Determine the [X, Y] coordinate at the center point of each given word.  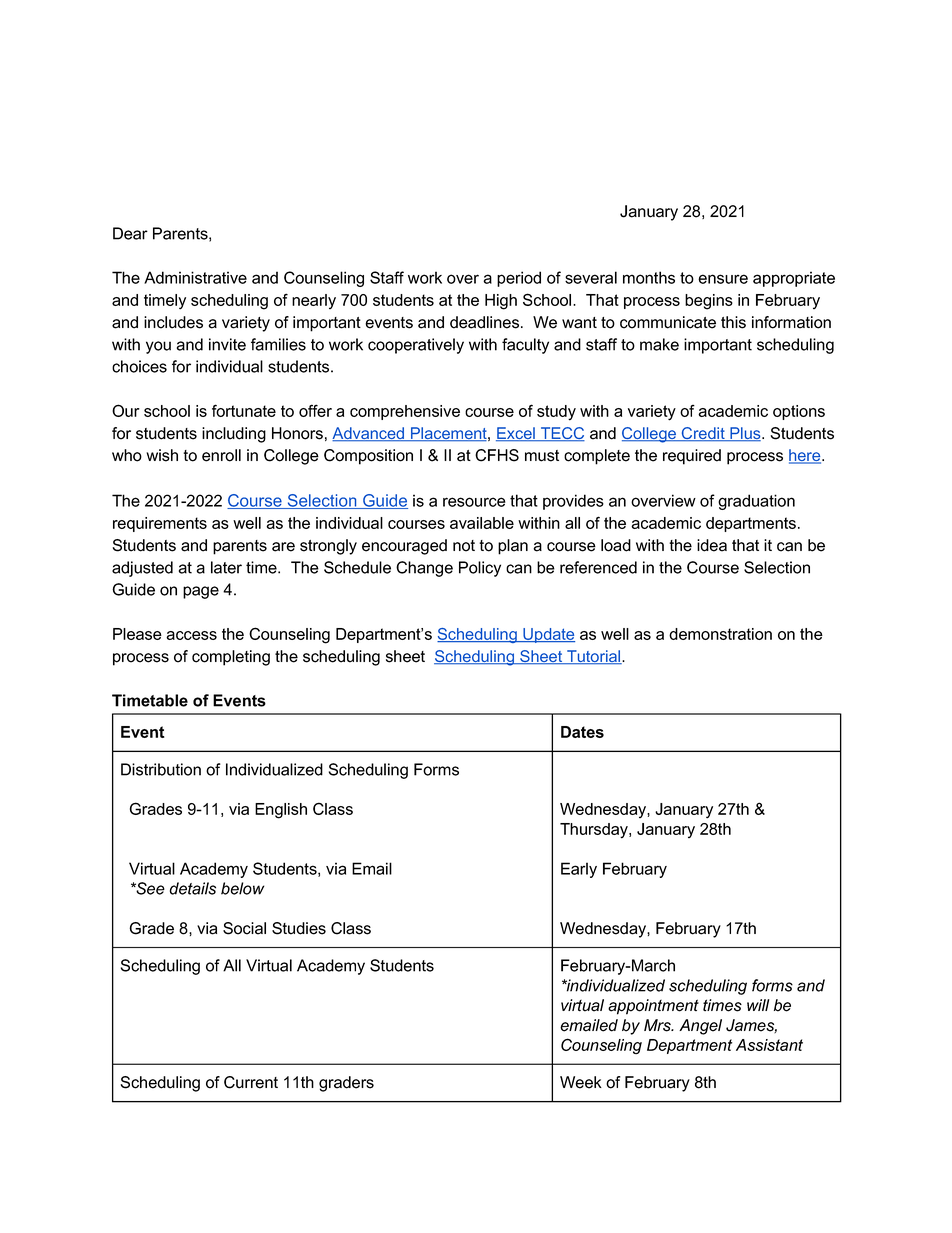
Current [251, 1082]
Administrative [195, 277]
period [519, 279]
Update [548, 635]
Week [581, 1082]
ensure [723, 279]
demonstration [720, 634]
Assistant [769, 1045]
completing [231, 658]
